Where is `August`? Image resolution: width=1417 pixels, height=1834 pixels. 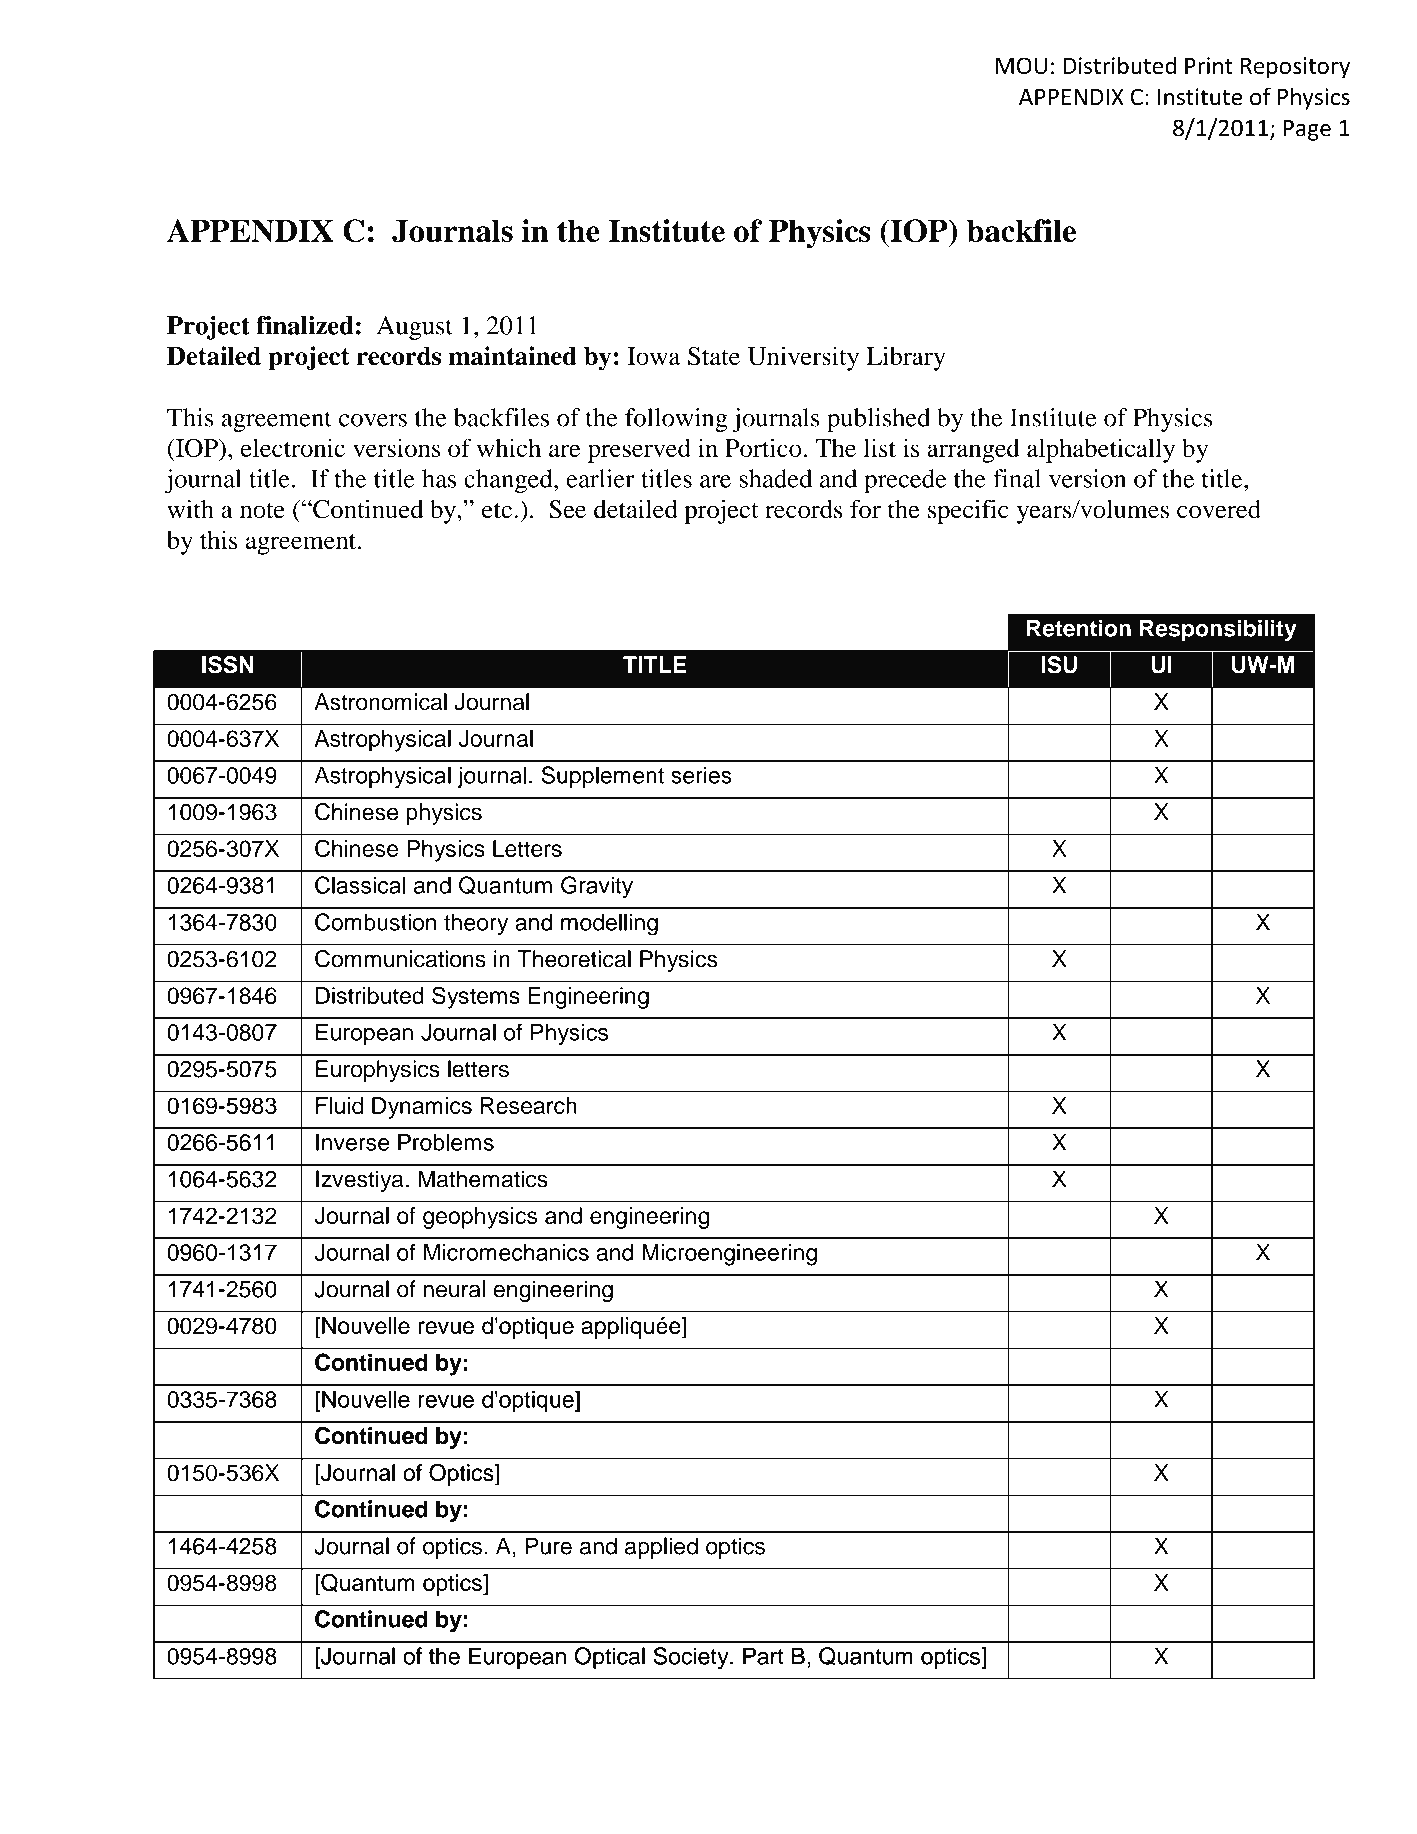
August is located at coordinates (415, 328).
